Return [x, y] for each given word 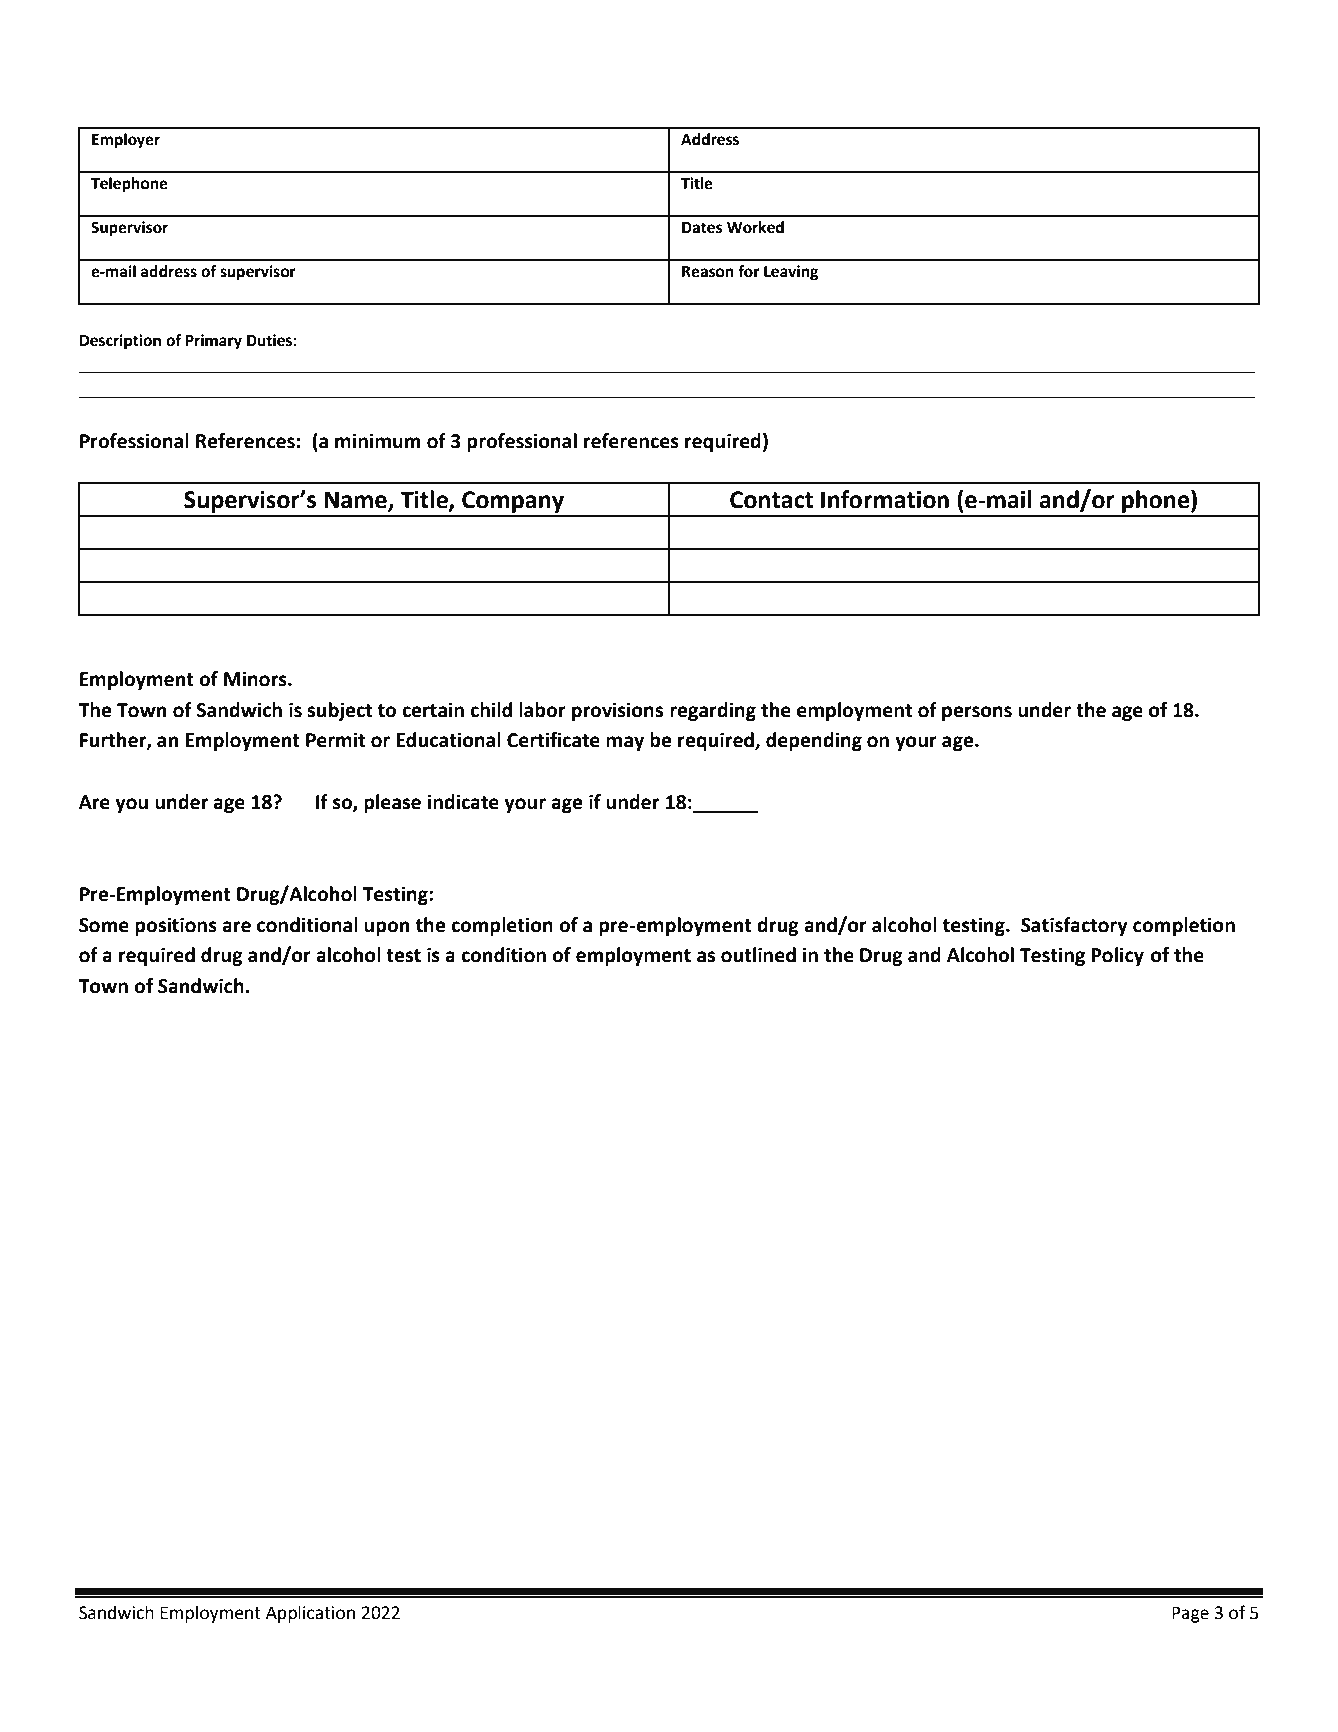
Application [310, 1614]
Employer [126, 141]
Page [1190, 1614]
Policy [1117, 956]
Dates [702, 228]
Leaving [791, 273]
